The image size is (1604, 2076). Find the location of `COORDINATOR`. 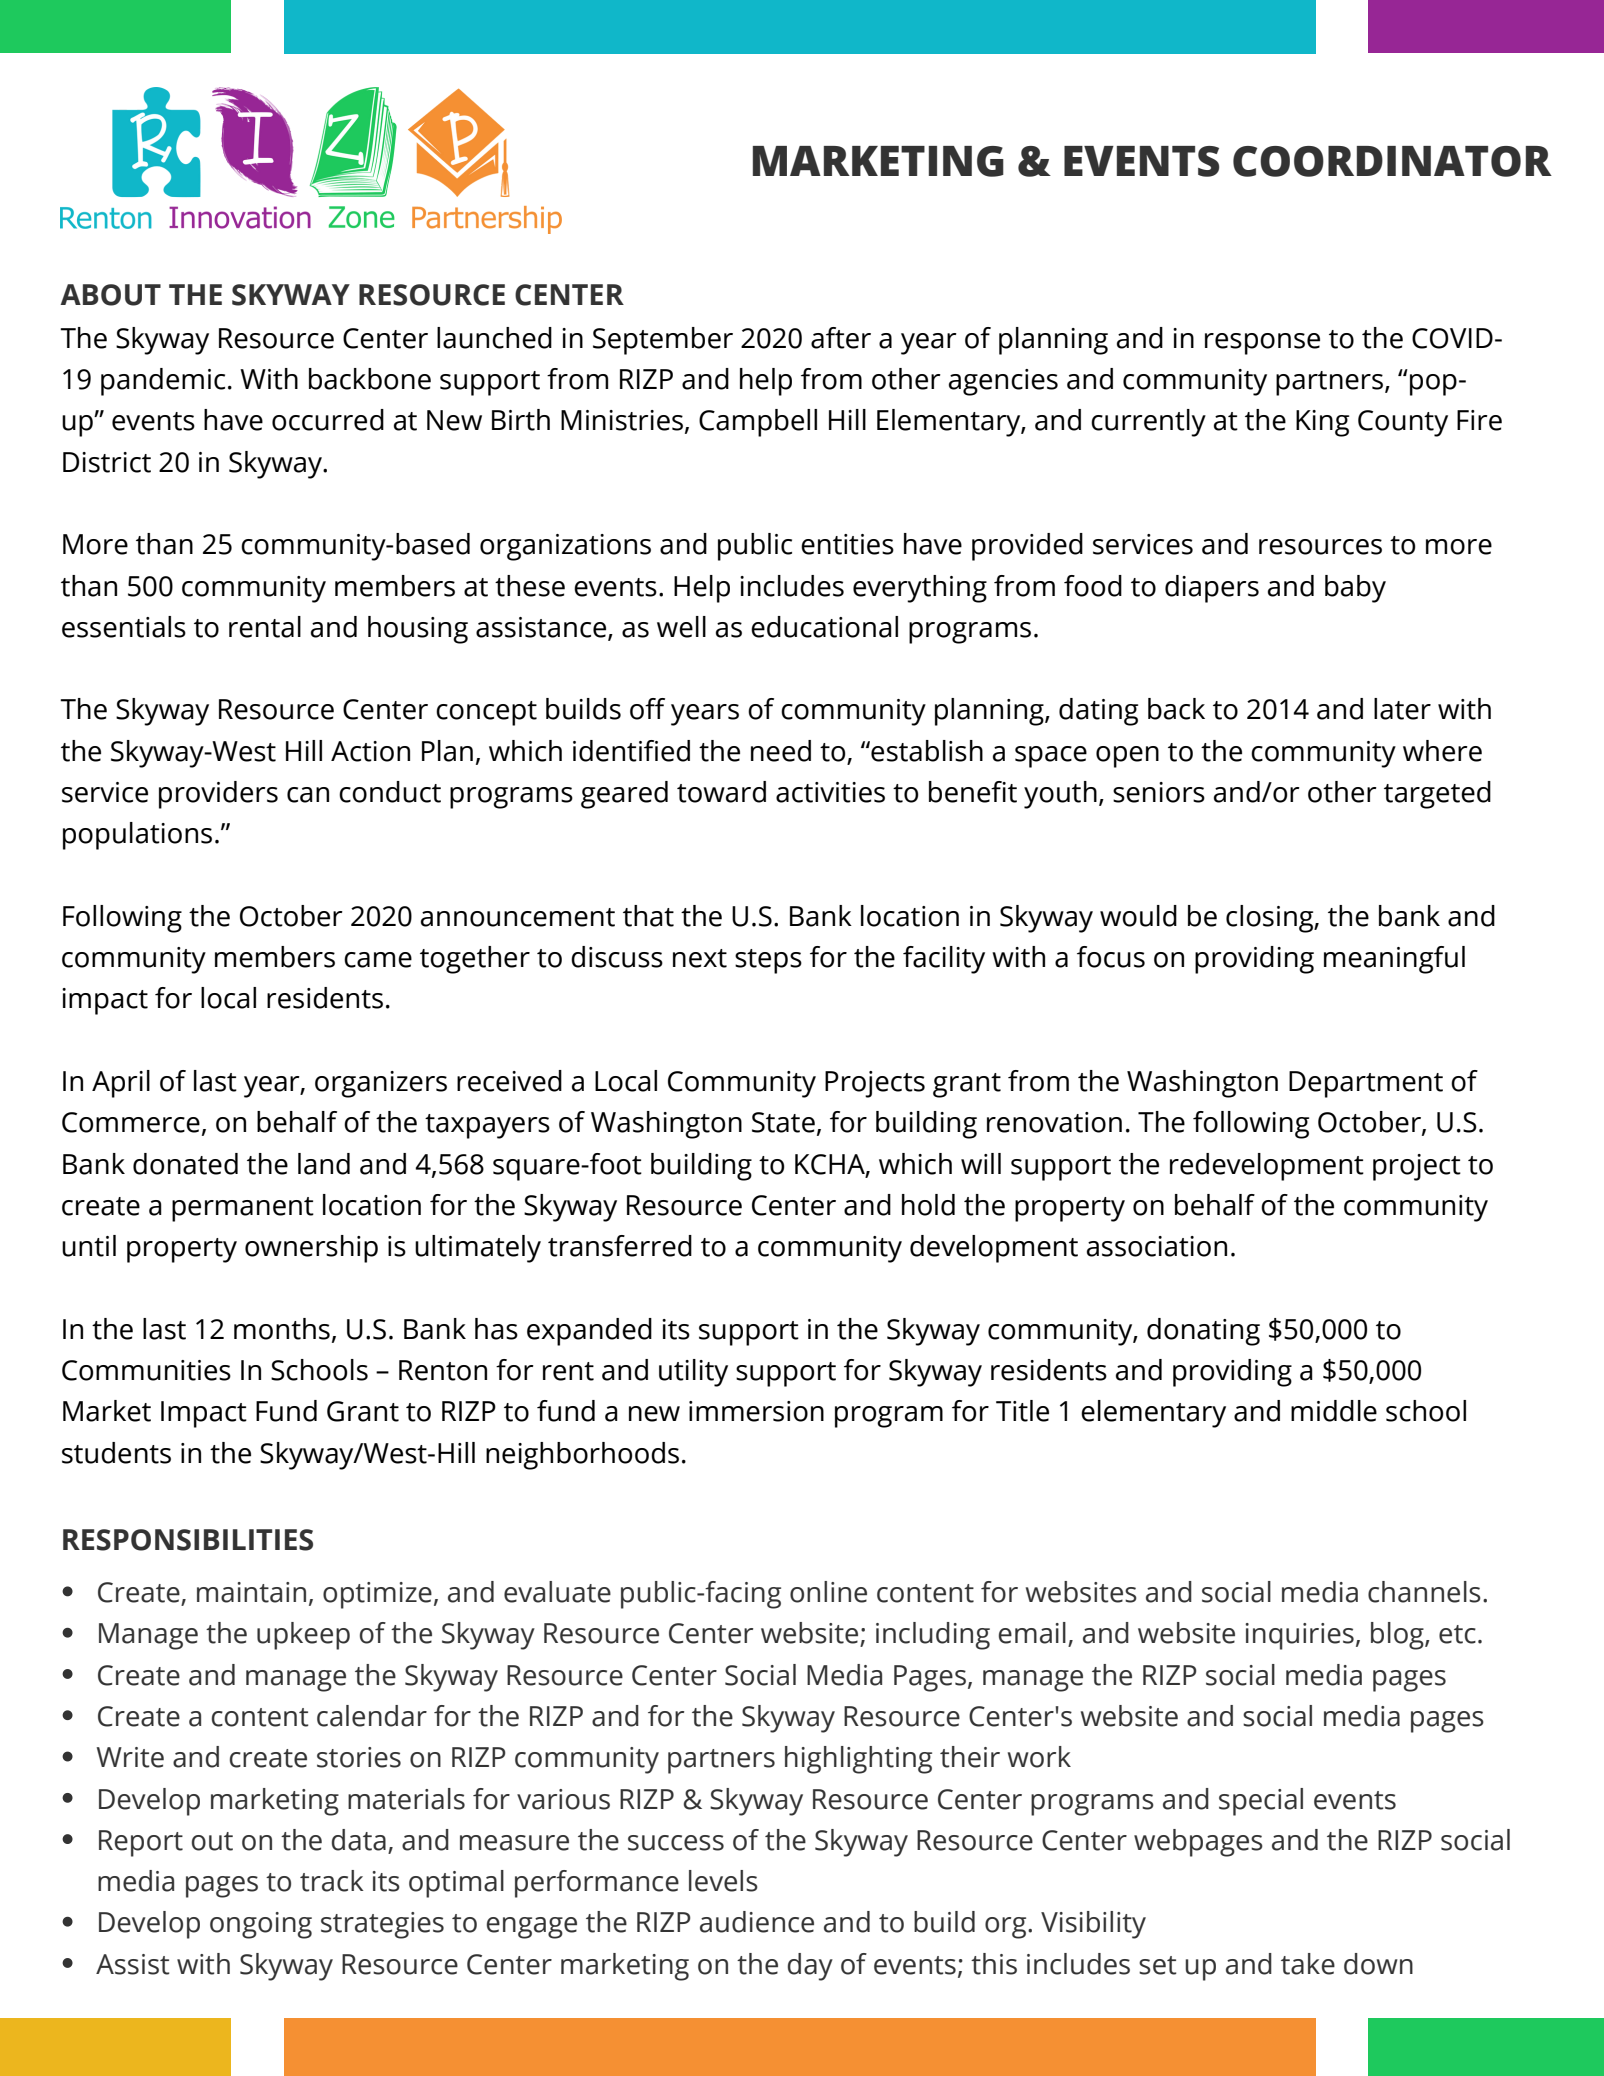

COORDINATOR is located at coordinates (1392, 161).
